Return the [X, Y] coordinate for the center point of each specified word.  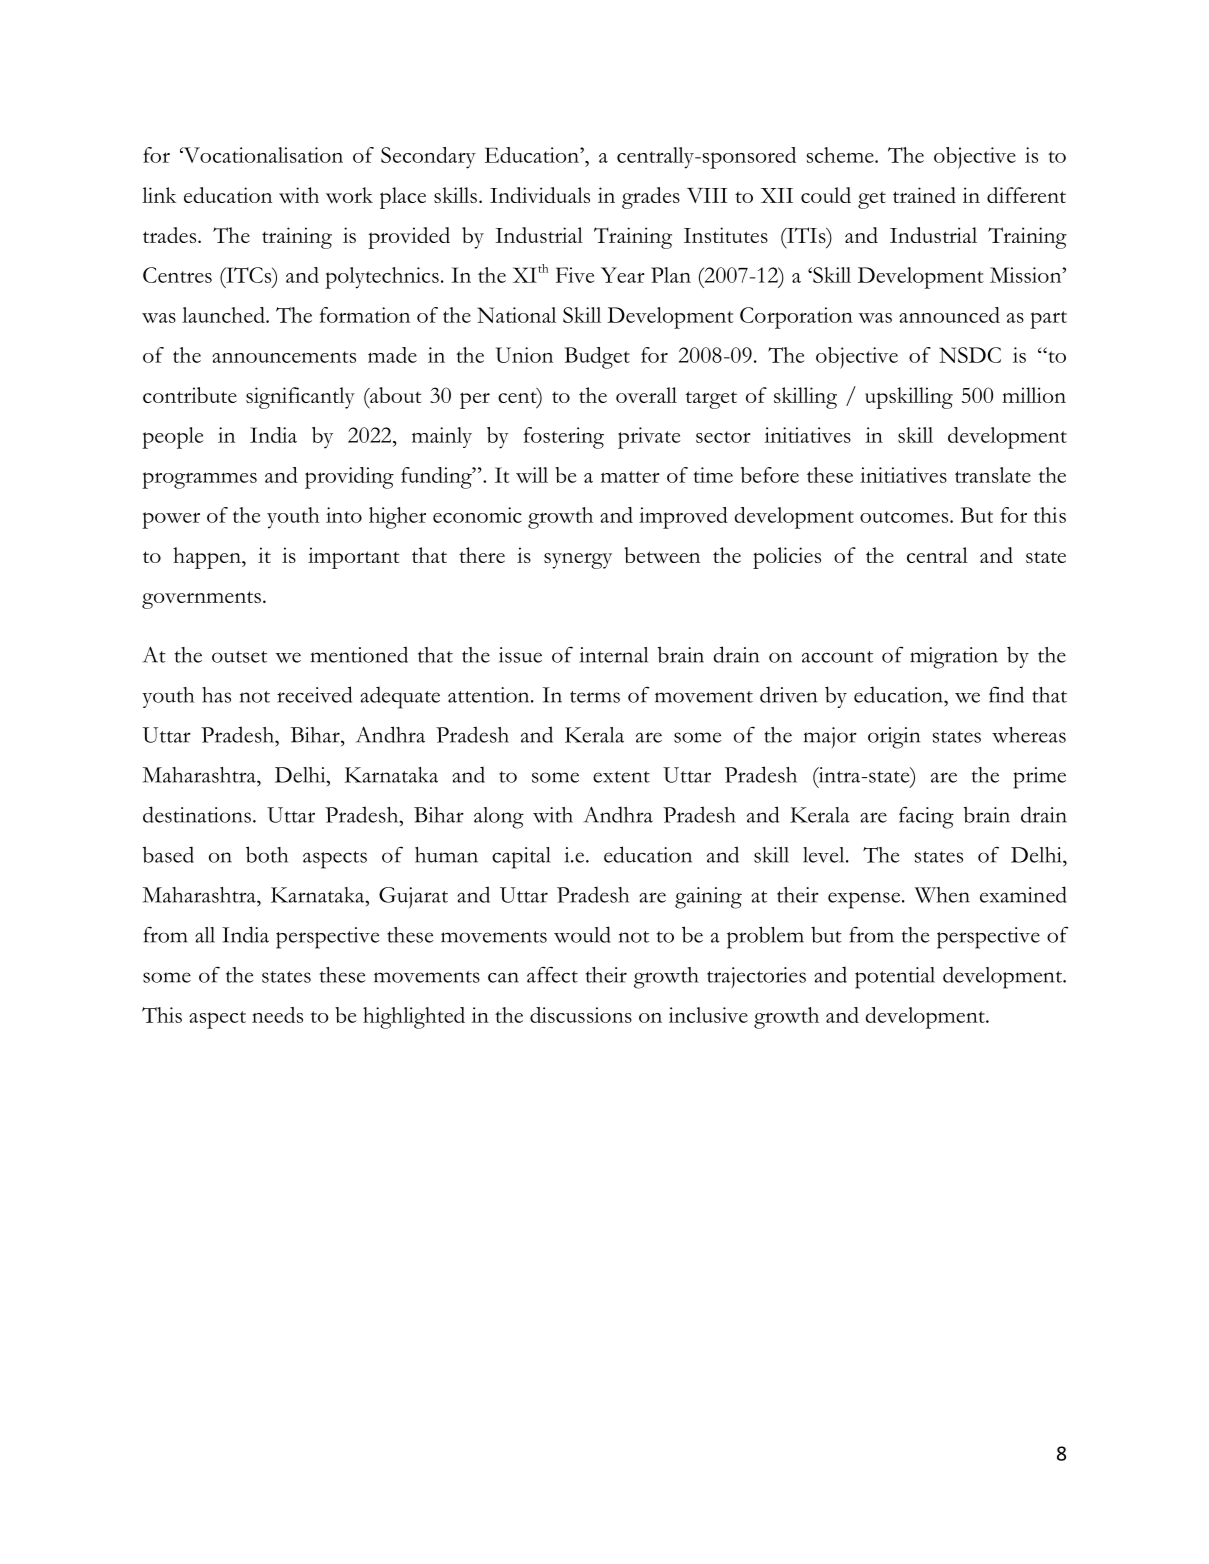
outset [239, 657]
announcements [284, 357]
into [344, 515]
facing [926, 817]
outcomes [905, 517]
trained [924, 195]
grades [651, 198]
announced [949, 315]
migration [954, 658]
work [349, 195]
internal [614, 655]
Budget [597, 358]
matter [630, 477]
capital [521, 858]
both [267, 854]
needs [277, 1015]
